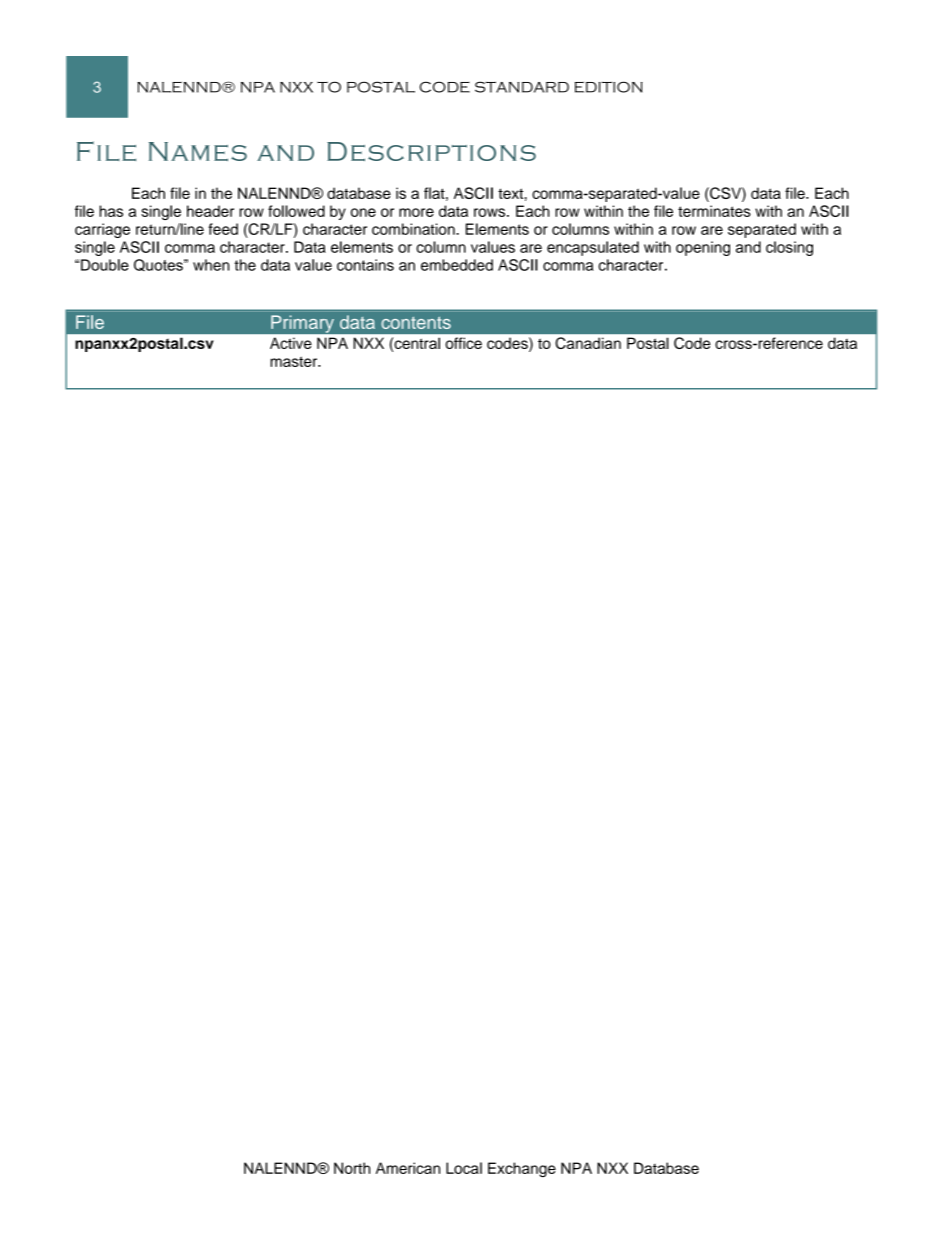 Image resolution: width=952 pixels, height=1233 pixels. Describe the element at coordinates (431, 151) in the image. I see `Descriptions` at that location.
